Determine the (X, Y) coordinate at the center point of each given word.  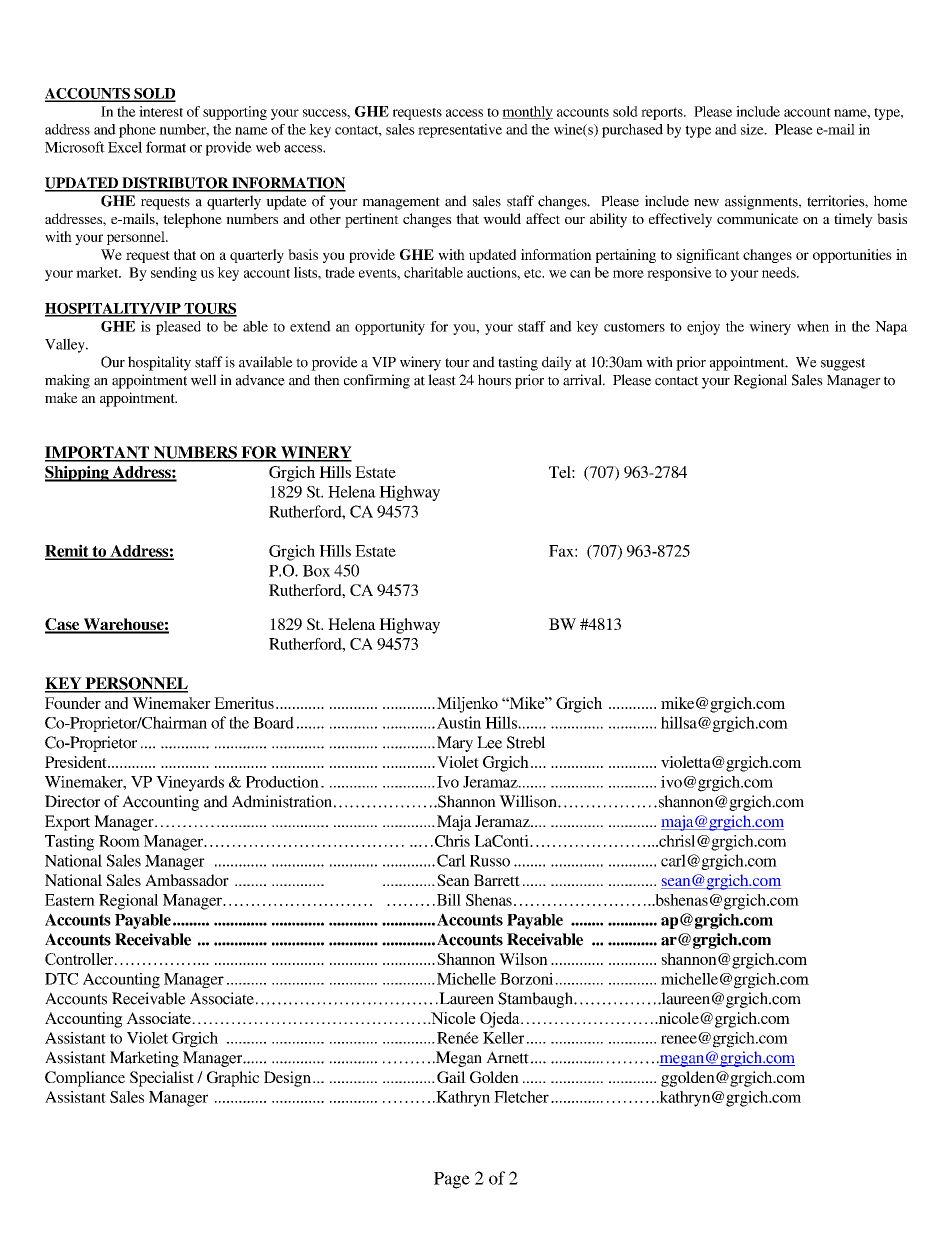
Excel (125, 147)
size (753, 129)
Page (452, 1180)
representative (460, 131)
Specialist (162, 1079)
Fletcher (521, 1097)
